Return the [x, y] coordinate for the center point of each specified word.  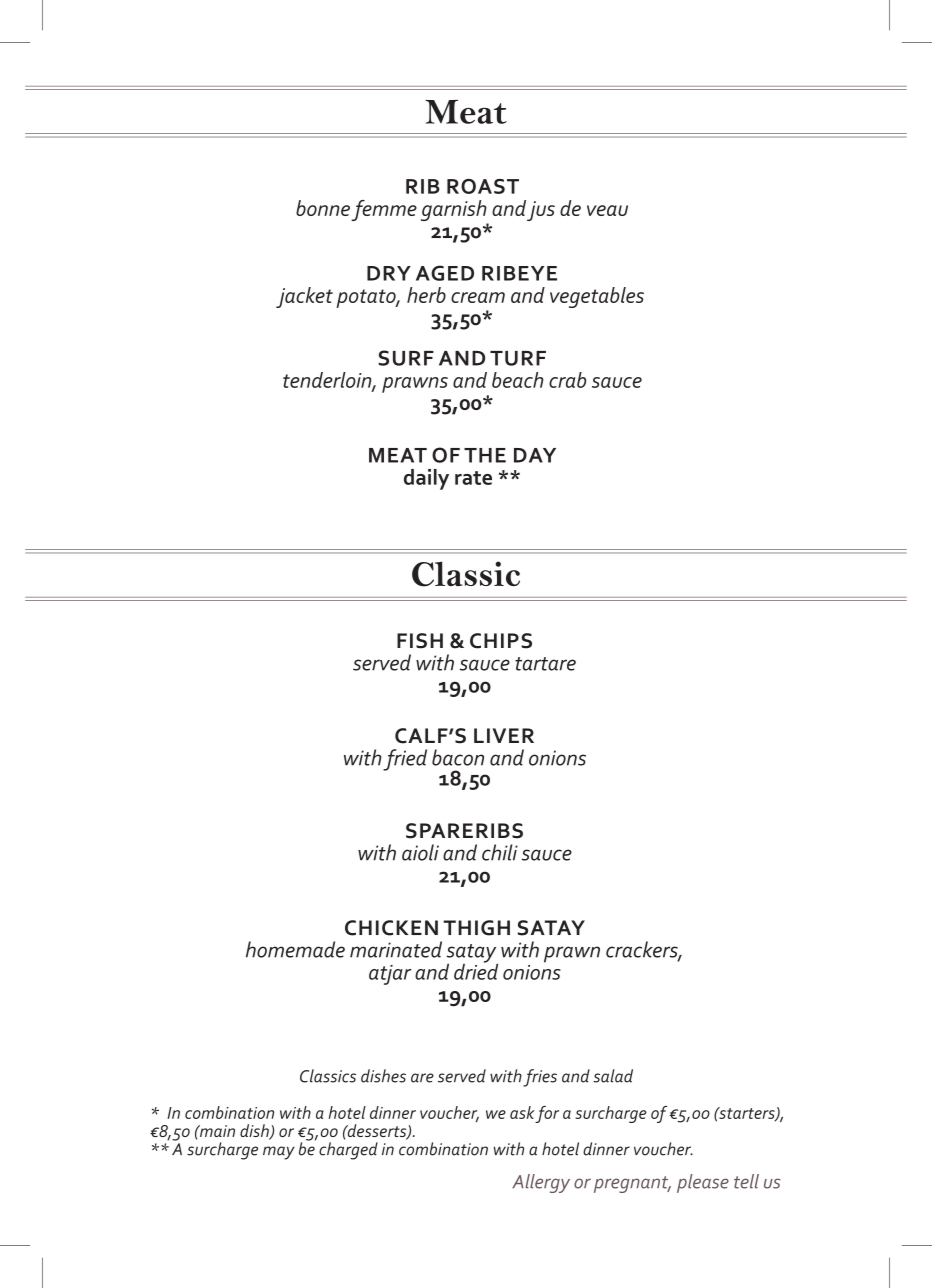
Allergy [541, 1183]
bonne [323, 208]
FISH [420, 641]
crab [567, 380]
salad [613, 1076]
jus [541, 211]
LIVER [504, 735]
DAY [535, 455]
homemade [295, 949]
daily [426, 479]
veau [607, 210]
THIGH [476, 928]
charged [348, 1151]
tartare [545, 664]
